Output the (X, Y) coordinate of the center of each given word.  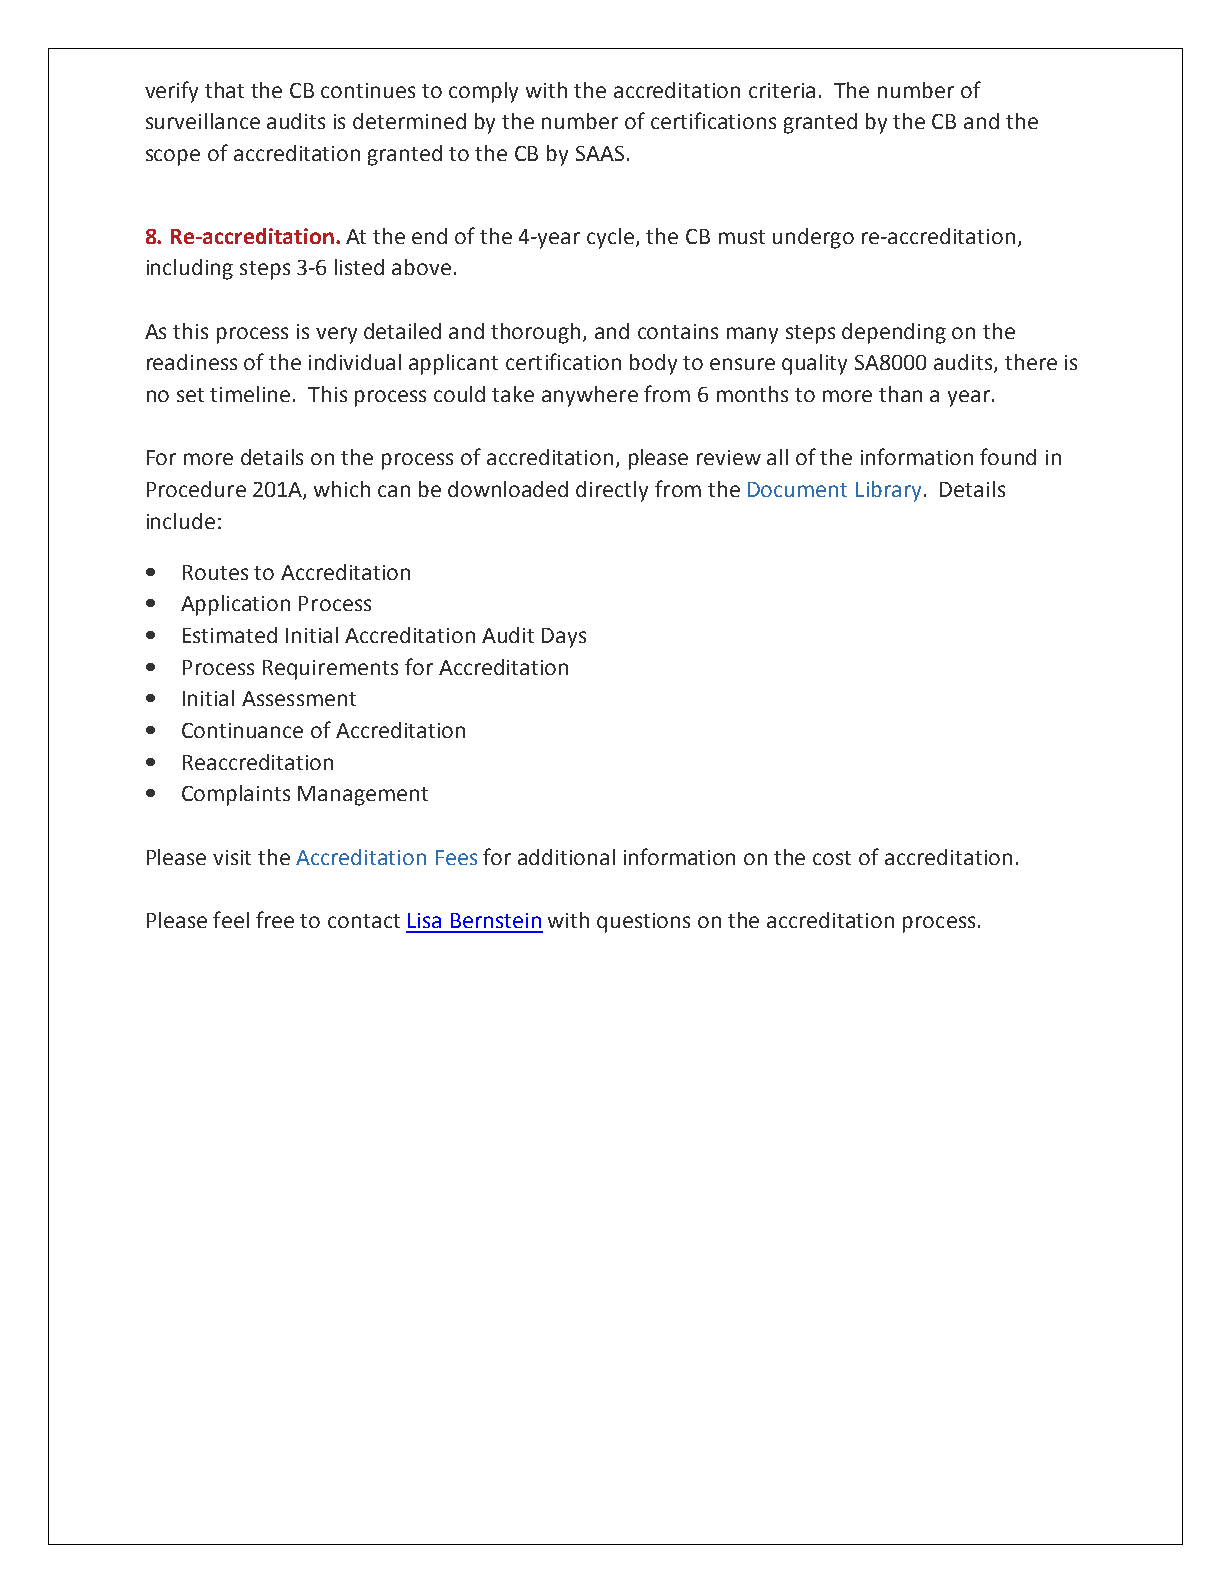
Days (564, 638)
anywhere (590, 396)
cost (832, 858)
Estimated (230, 635)
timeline (250, 394)
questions (643, 923)
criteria (782, 90)
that (224, 90)
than (900, 394)
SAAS (600, 153)
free (275, 919)
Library (888, 491)
